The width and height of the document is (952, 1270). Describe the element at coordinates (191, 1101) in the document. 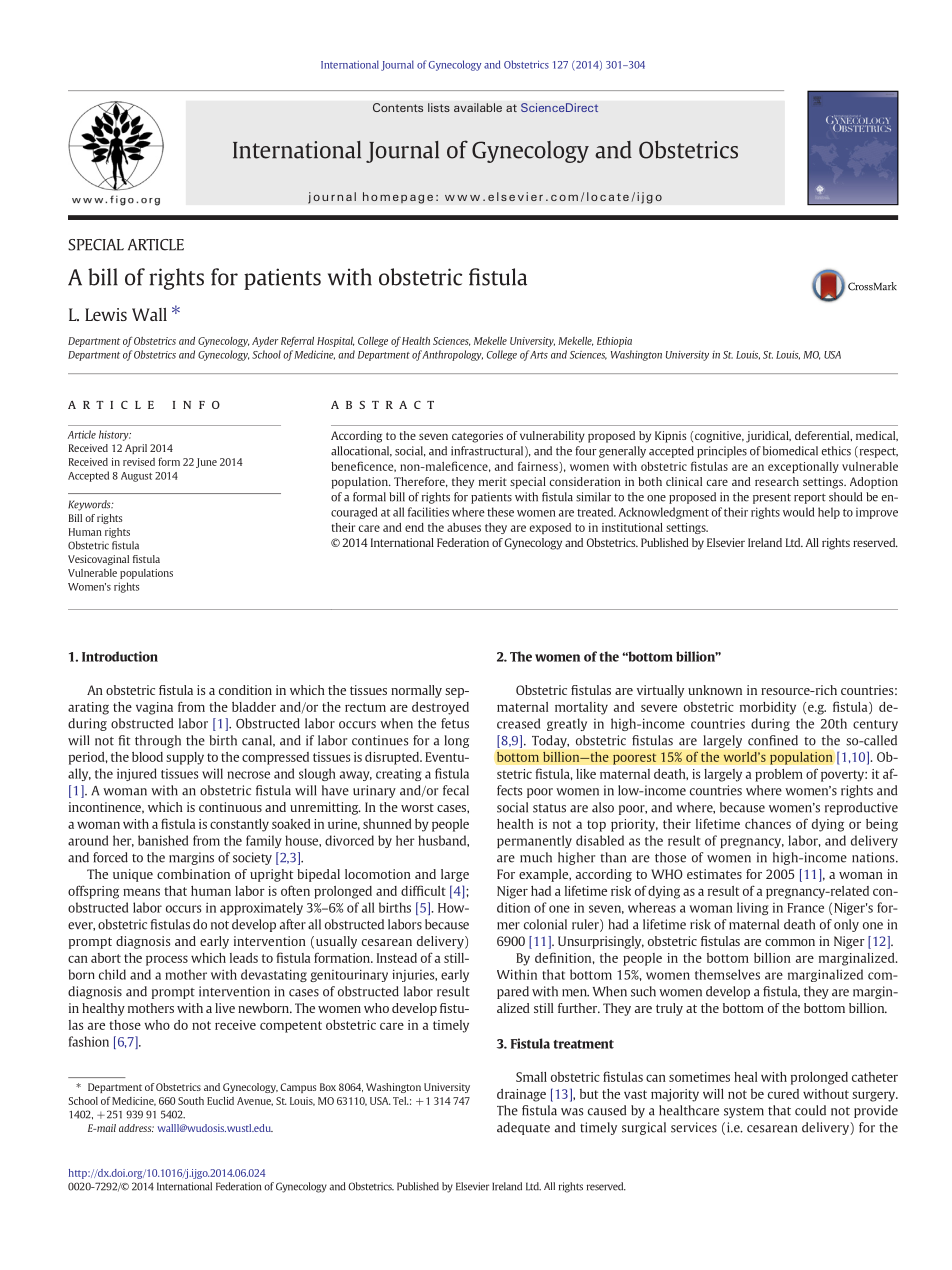

I see `South` at that location.
